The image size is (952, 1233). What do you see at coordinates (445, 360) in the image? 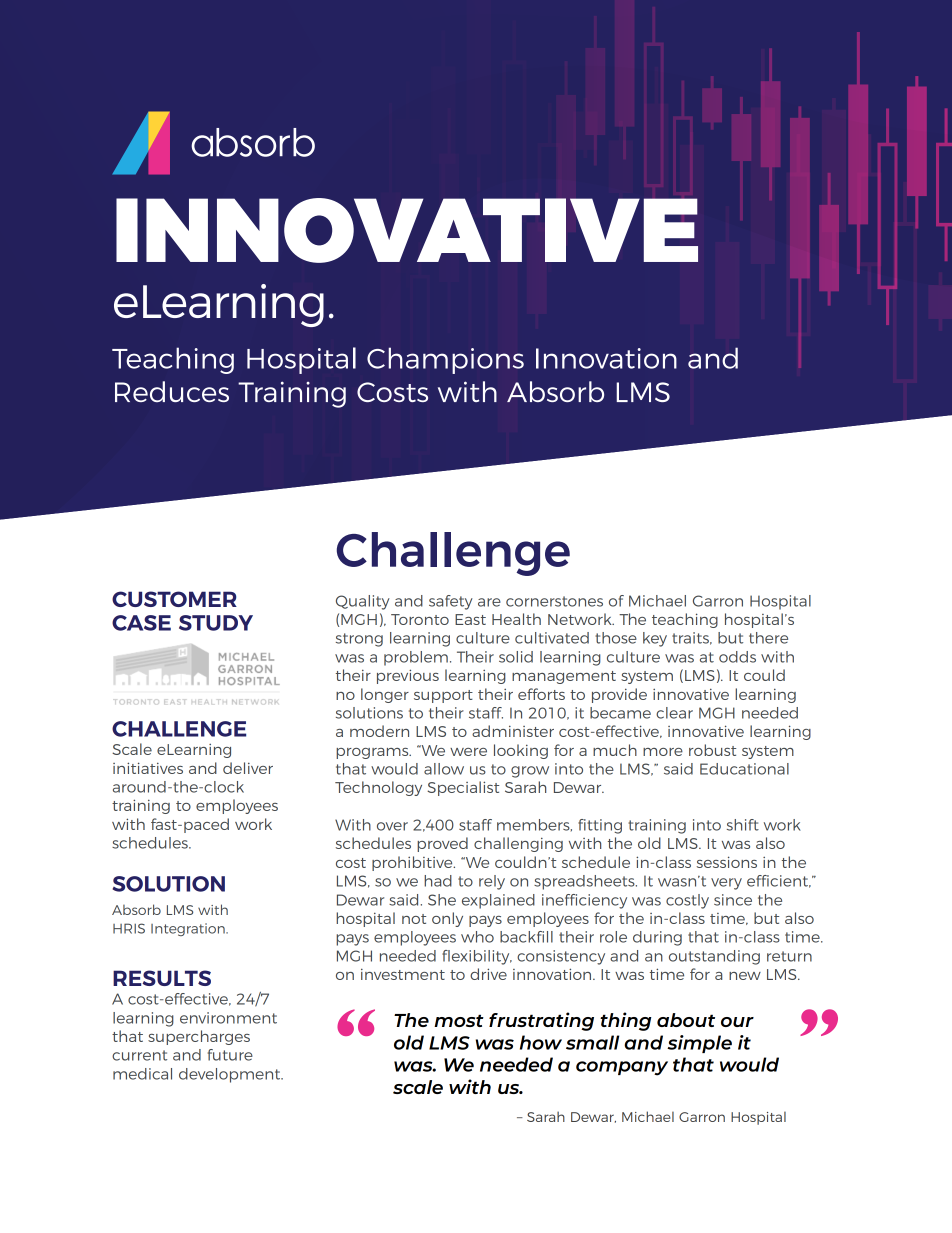
I see `Champions` at bounding box center [445, 360].
